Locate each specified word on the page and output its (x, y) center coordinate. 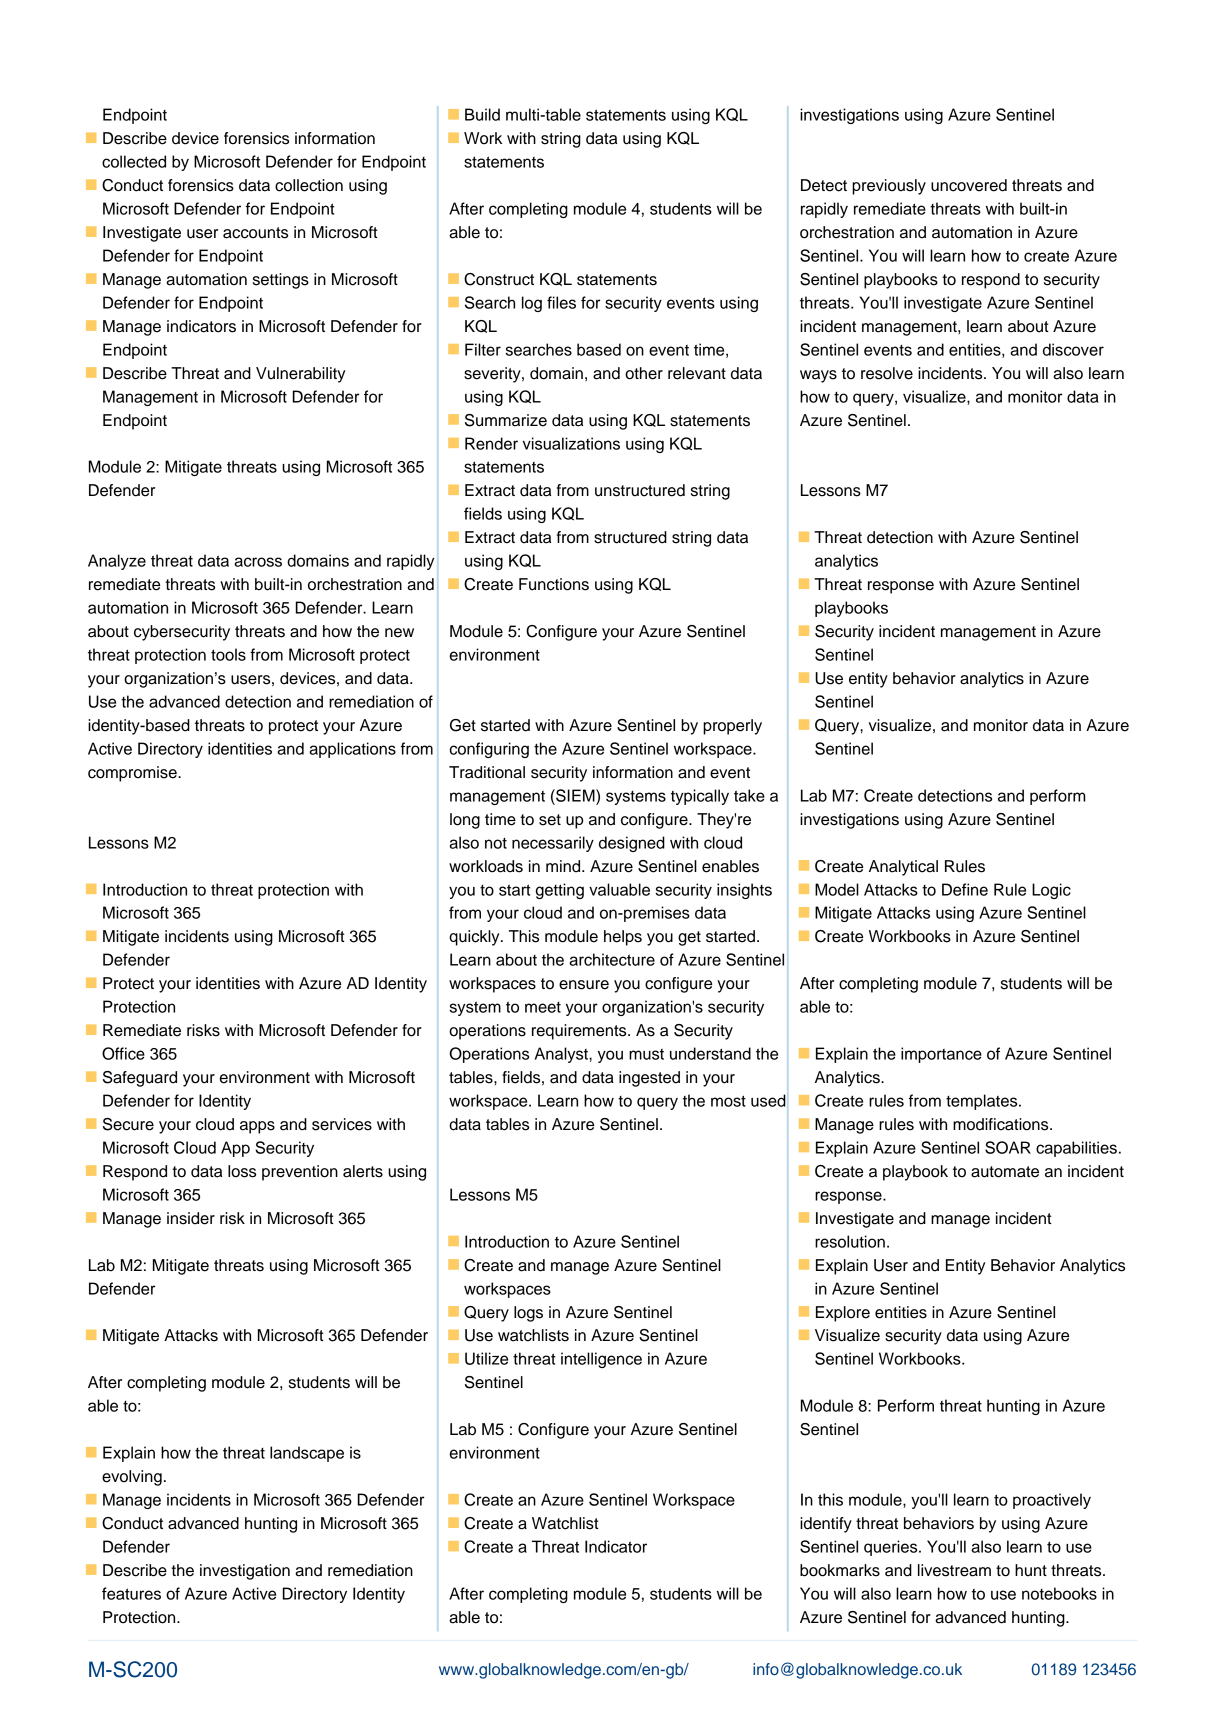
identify (826, 1525)
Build (482, 114)
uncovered (969, 185)
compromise (133, 774)
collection (309, 185)
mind (564, 866)
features (131, 1593)
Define (965, 889)
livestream (954, 1570)
